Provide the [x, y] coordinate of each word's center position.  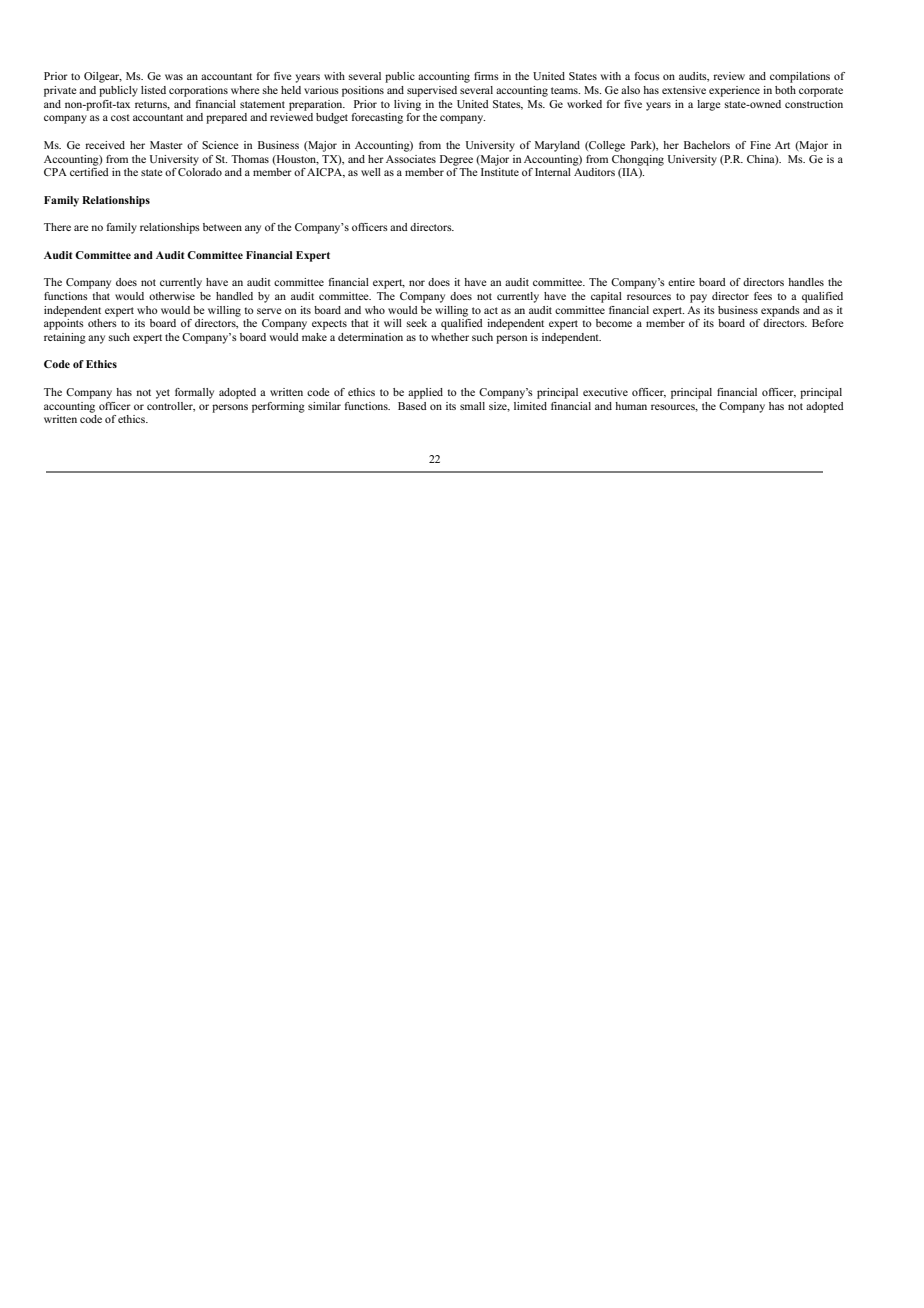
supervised [432, 91]
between [222, 227]
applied [425, 393]
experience [734, 91]
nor [417, 283]
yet [163, 394]
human [631, 406]
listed [153, 90]
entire [681, 282]
